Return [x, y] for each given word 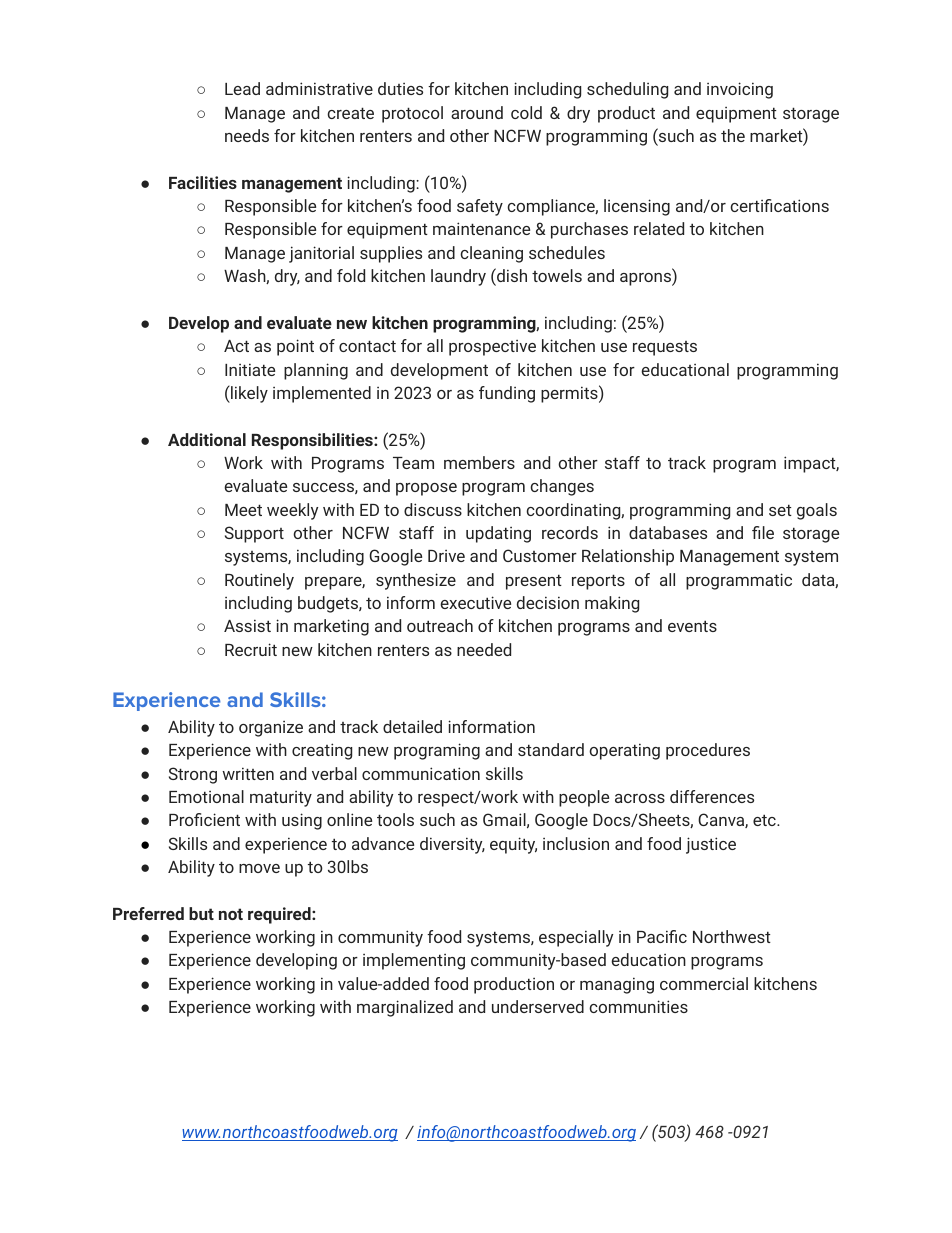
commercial [704, 983]
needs [247, 135]
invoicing [740, 90]
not [231, 914]
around [477, 112]
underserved [538, 1006]
